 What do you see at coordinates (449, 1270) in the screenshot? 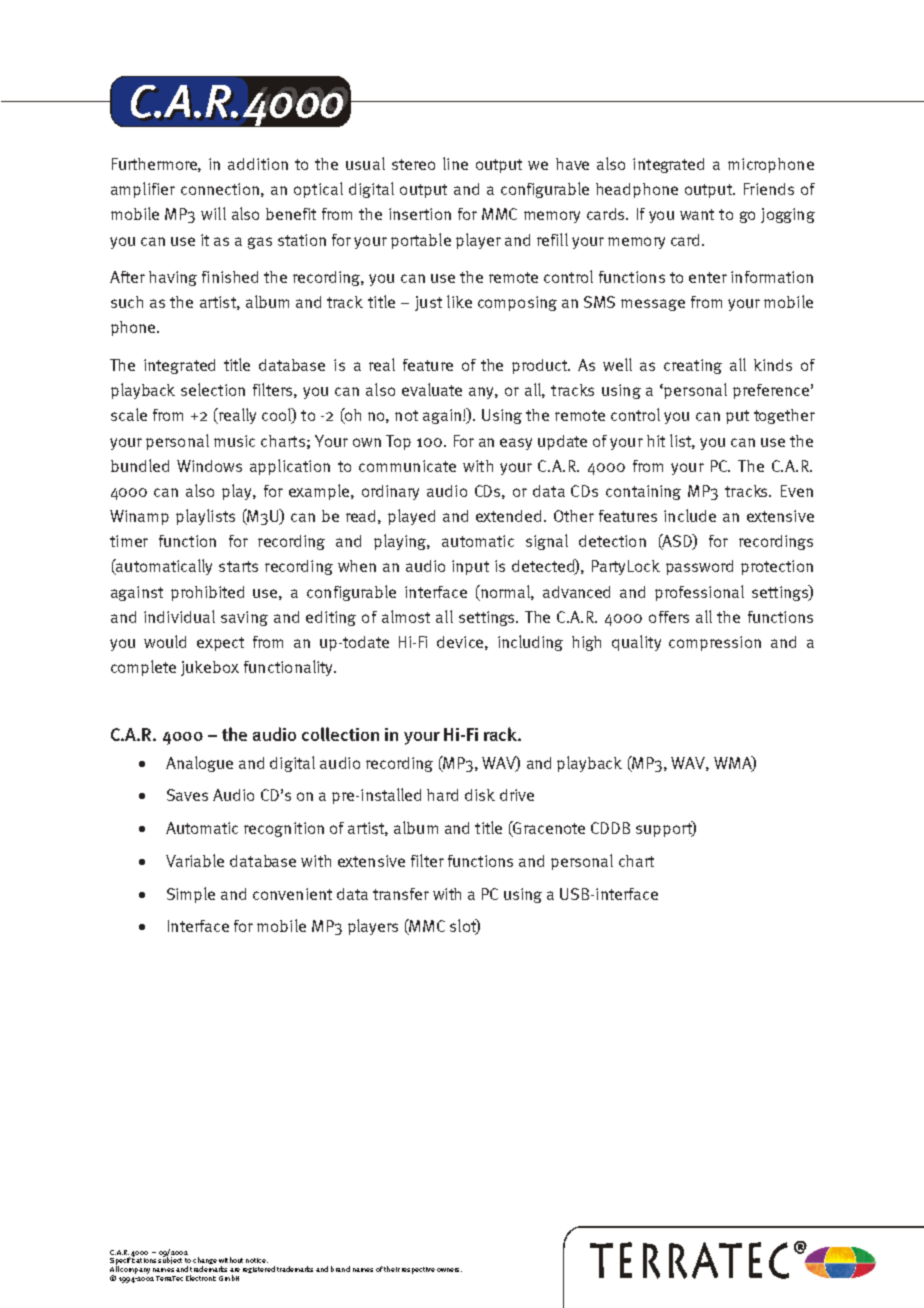
I see `owners` at bounding box center [449, 1270].
